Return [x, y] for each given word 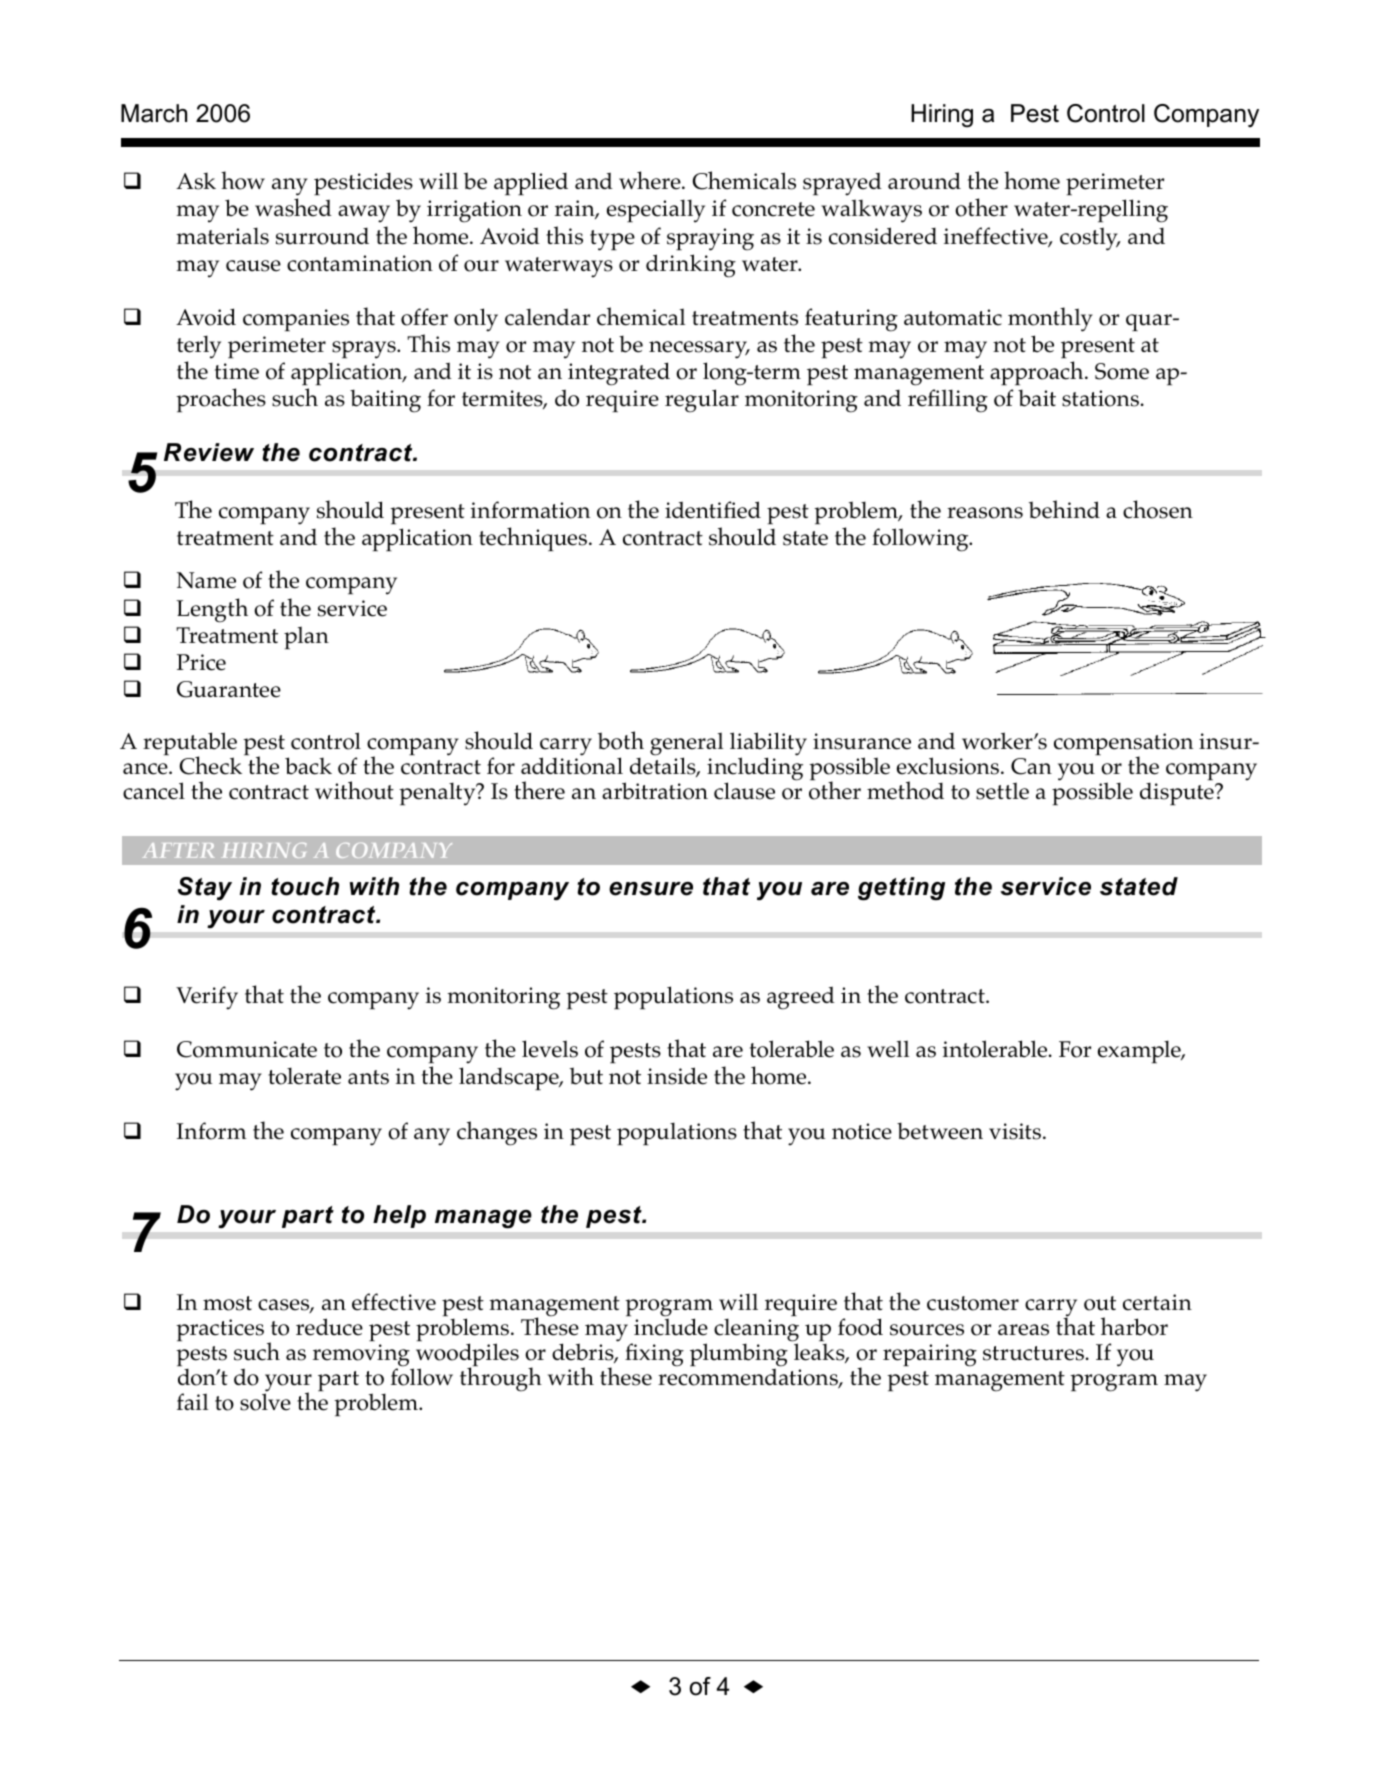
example [1140, 1052]
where [651, 180]
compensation [1123, 745]
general [686, 745]
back [308, 766]
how [243, 180]
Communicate [247, 1049]
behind [1064, 509]
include [671, 1327]
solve [265, 1401]
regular [702, 401]
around [924, 181]
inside [677, 1076]
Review [209, 452]
